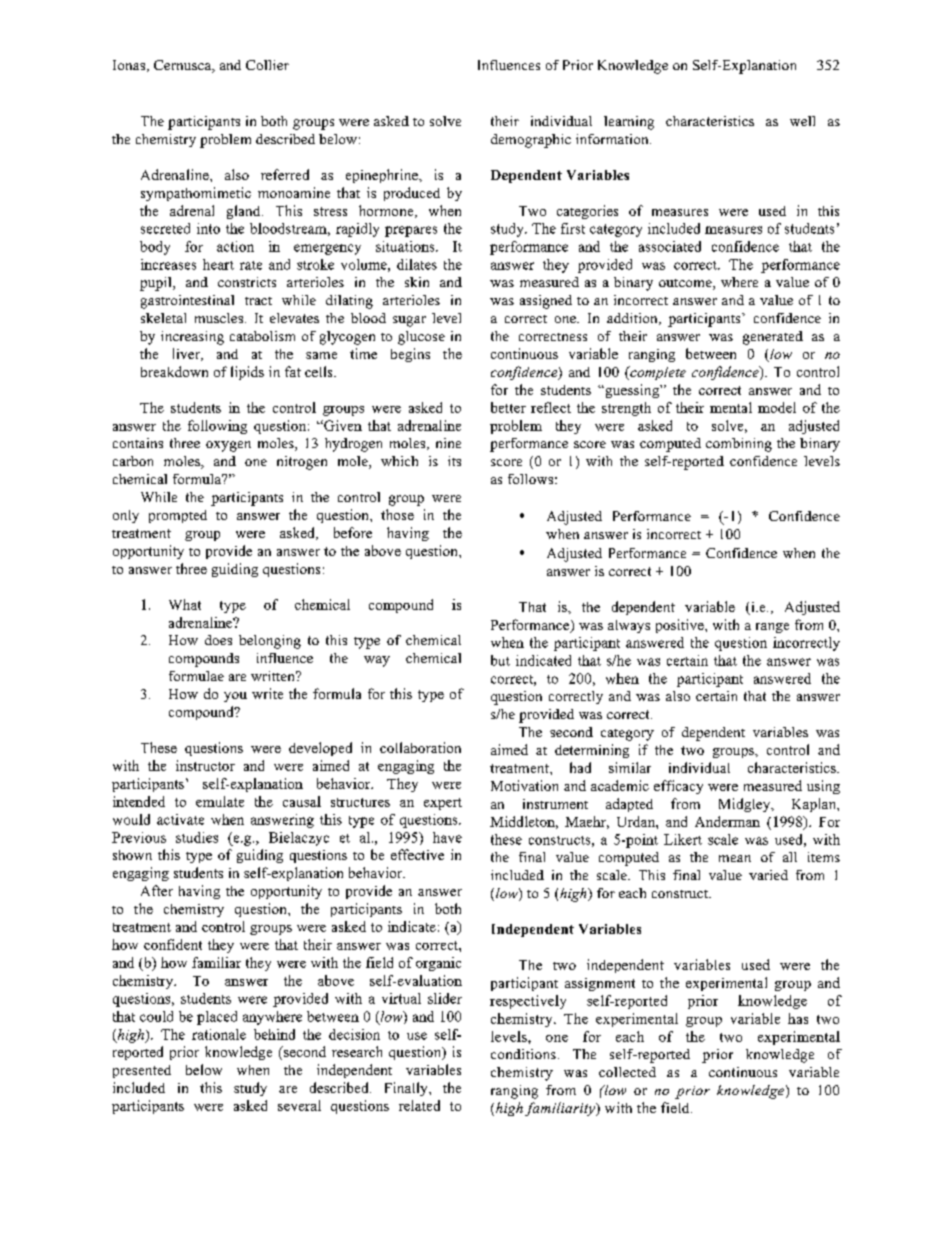 This screenshot has height=1233, width=952. I want to click on demographic, so click(531, 141).
